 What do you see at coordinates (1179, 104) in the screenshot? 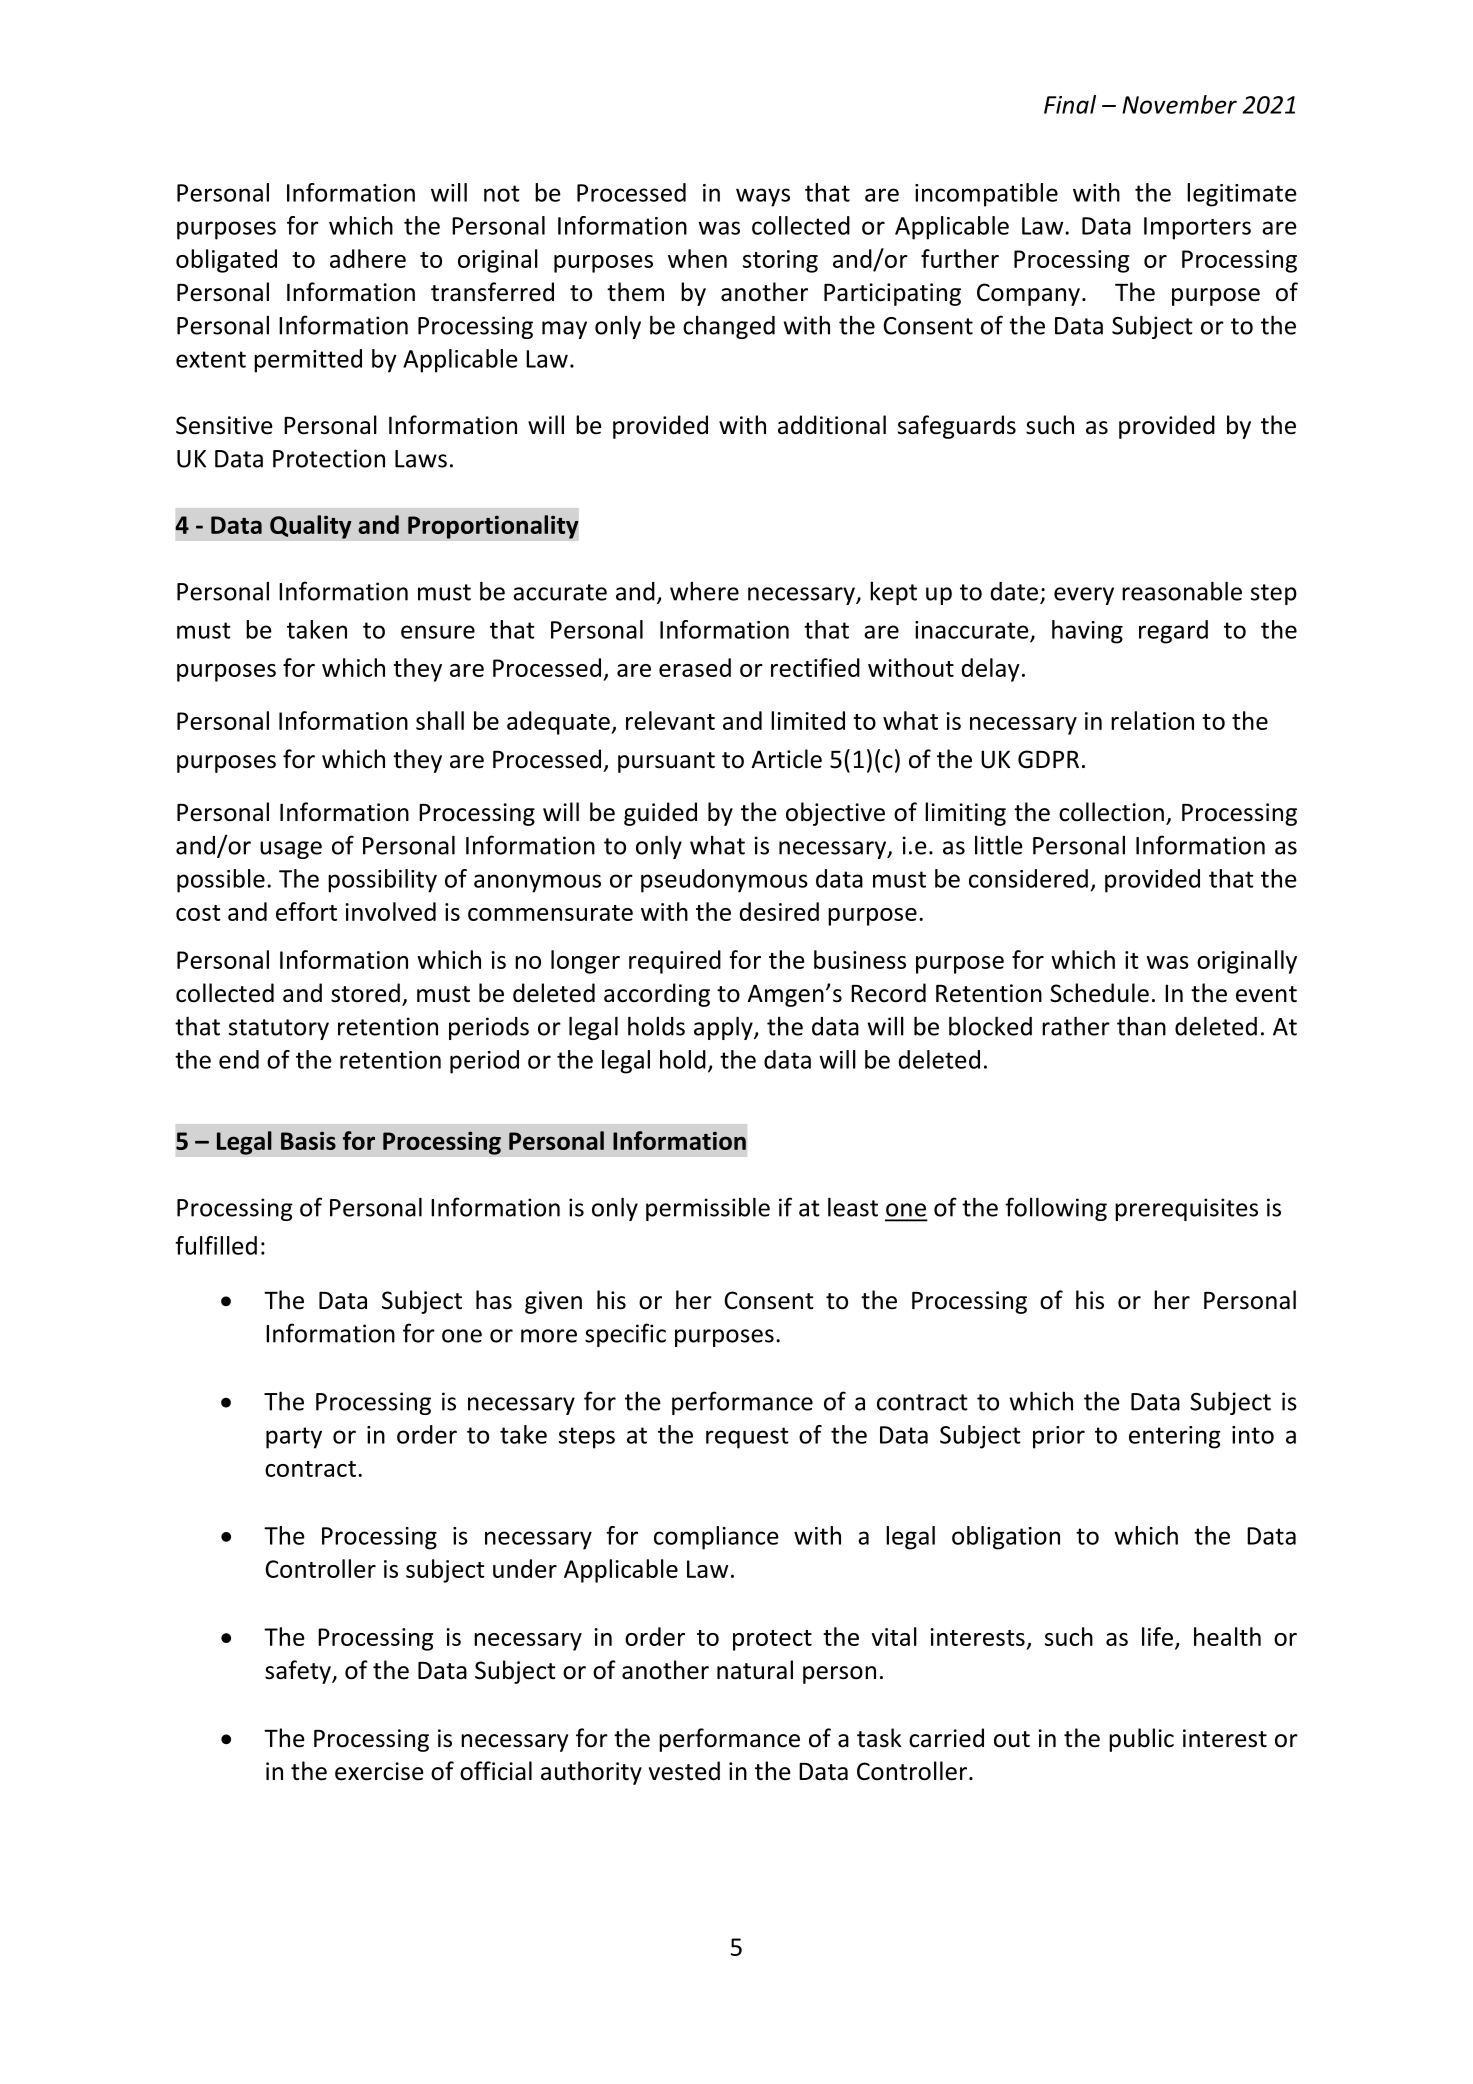
I see `November` at bounding box center [1179, 104].
